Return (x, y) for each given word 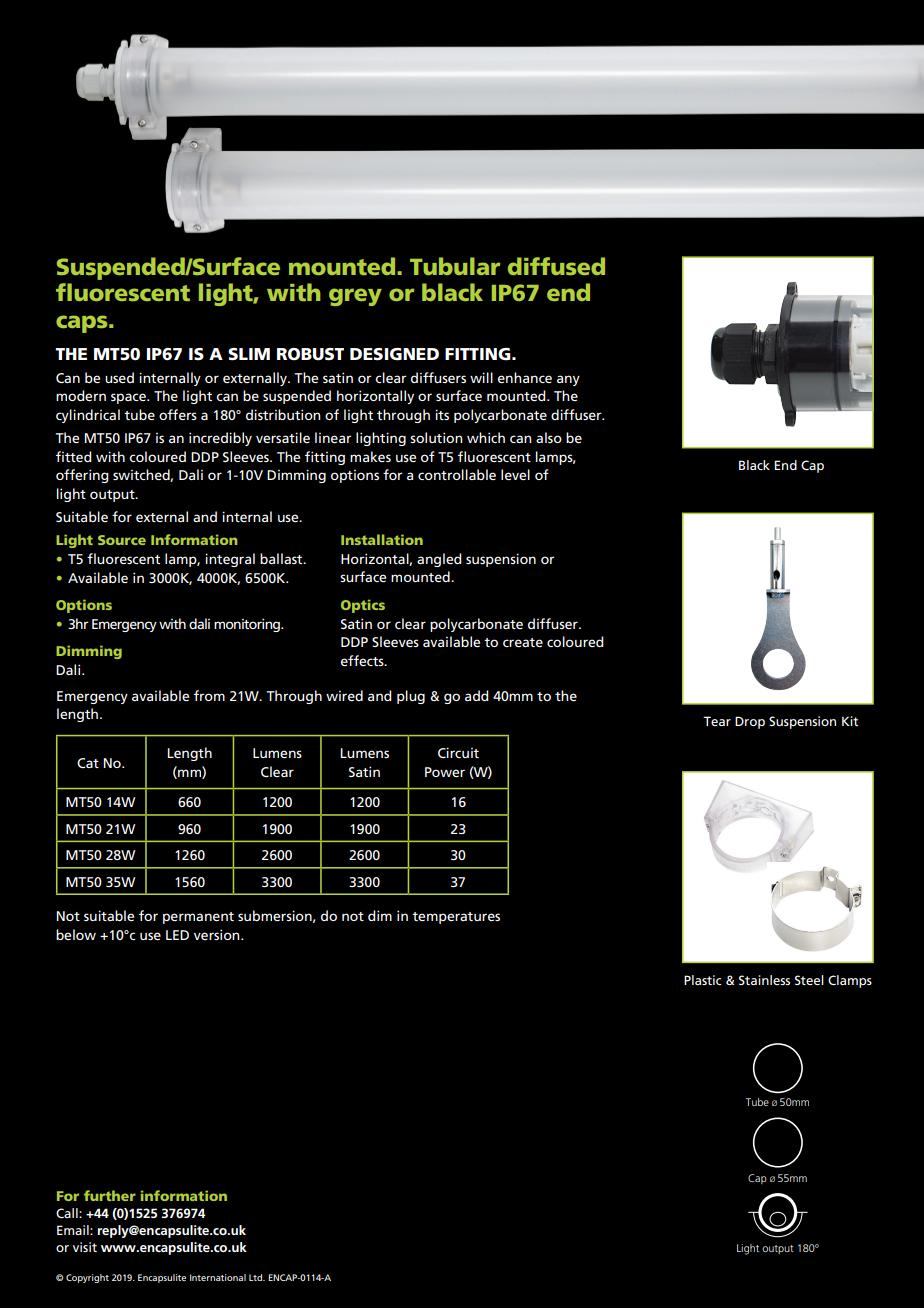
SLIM (249, 354)
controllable (457, 474)
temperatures (456, 918)
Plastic (703, 980)
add (477, 695)
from (209, 695)
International (218, 1277)
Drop (750, 722)
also (549, 437)
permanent (198, 918)
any (568, 380)
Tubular (455, 266)
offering (82, 476)
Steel (809, 980)
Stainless (764, 980)
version (218, 934)
